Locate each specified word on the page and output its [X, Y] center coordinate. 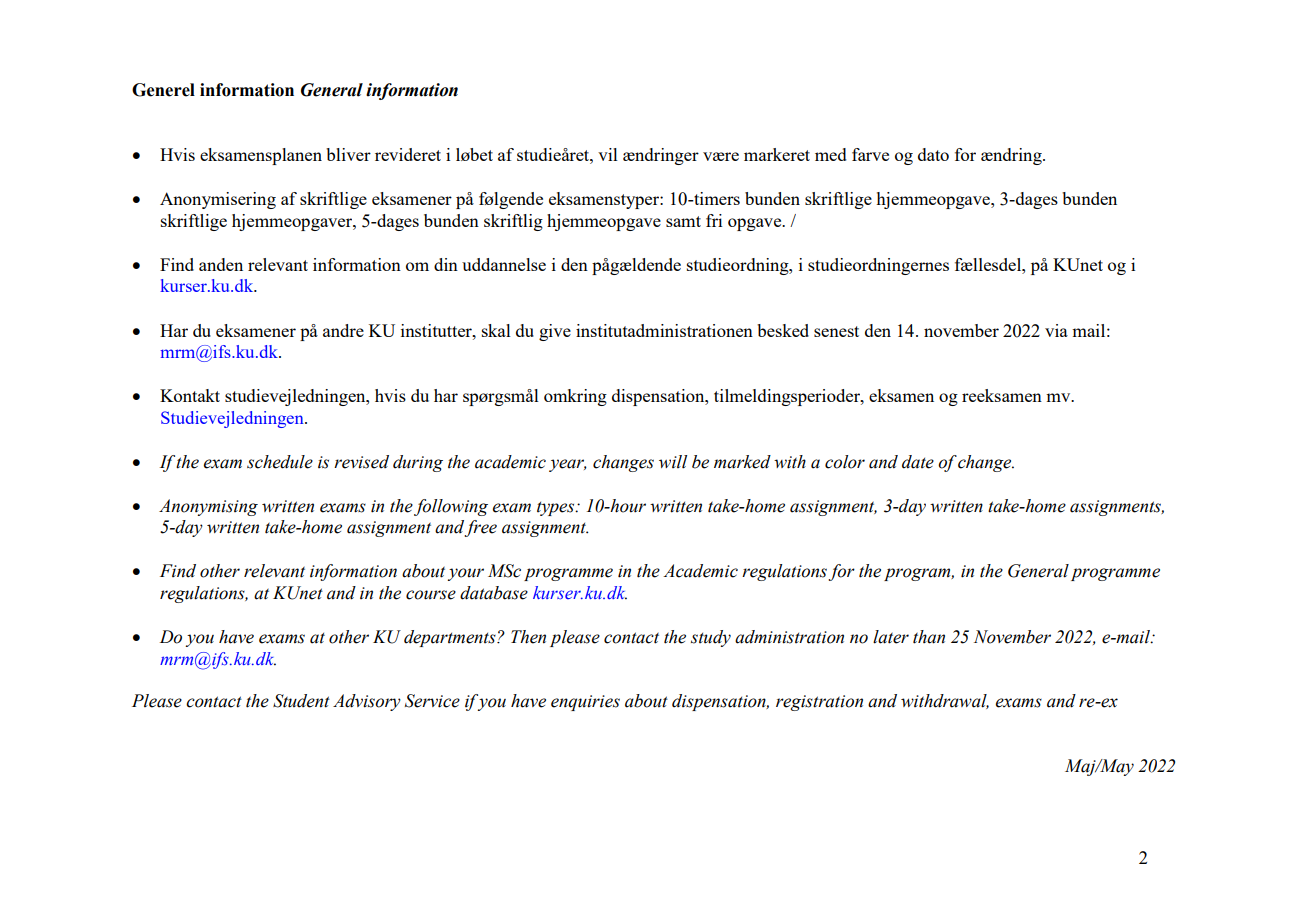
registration [819, 703]
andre [343, 330]
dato [933, 154]
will [673, 462]
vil [608, 154]
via [1056, 330]
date [918, 462]
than [929, 637]
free [480, 528]
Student [301, 701]
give [555, 332]
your [465, 574]
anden [221, 264]
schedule [280, 462]
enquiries [585, 703]
